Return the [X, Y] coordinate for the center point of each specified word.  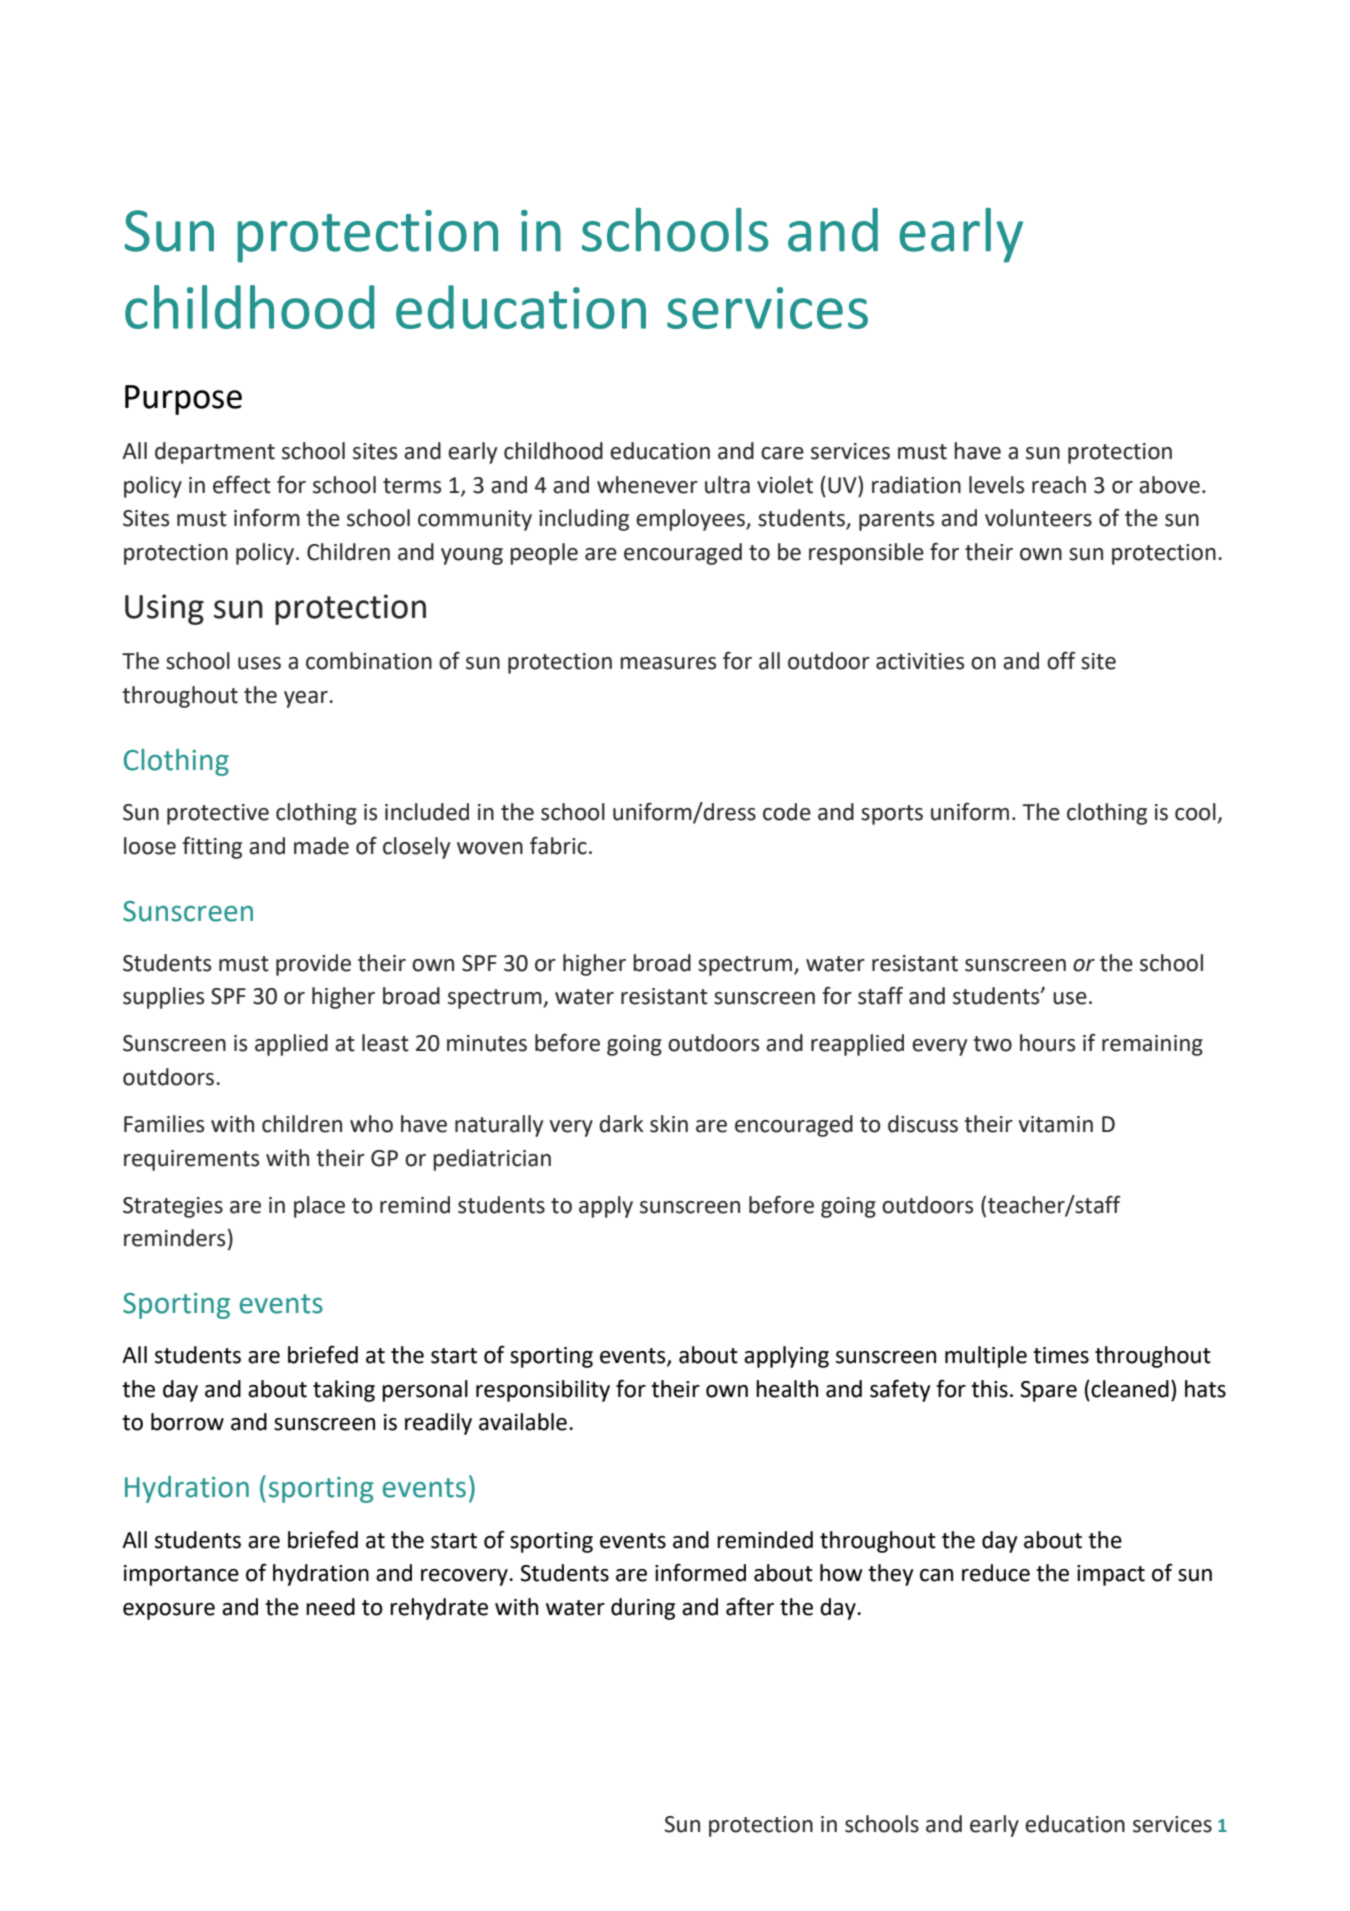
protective [218, 814]
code [787, 812]
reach [1059, 485]
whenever [647, 485]
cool [1195, 812]
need [330, 1607]
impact [1111, 1575]
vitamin [1056, 1124]
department [215, 453]
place [319, 1207]
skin [669, 1124]
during [643, 1609]
